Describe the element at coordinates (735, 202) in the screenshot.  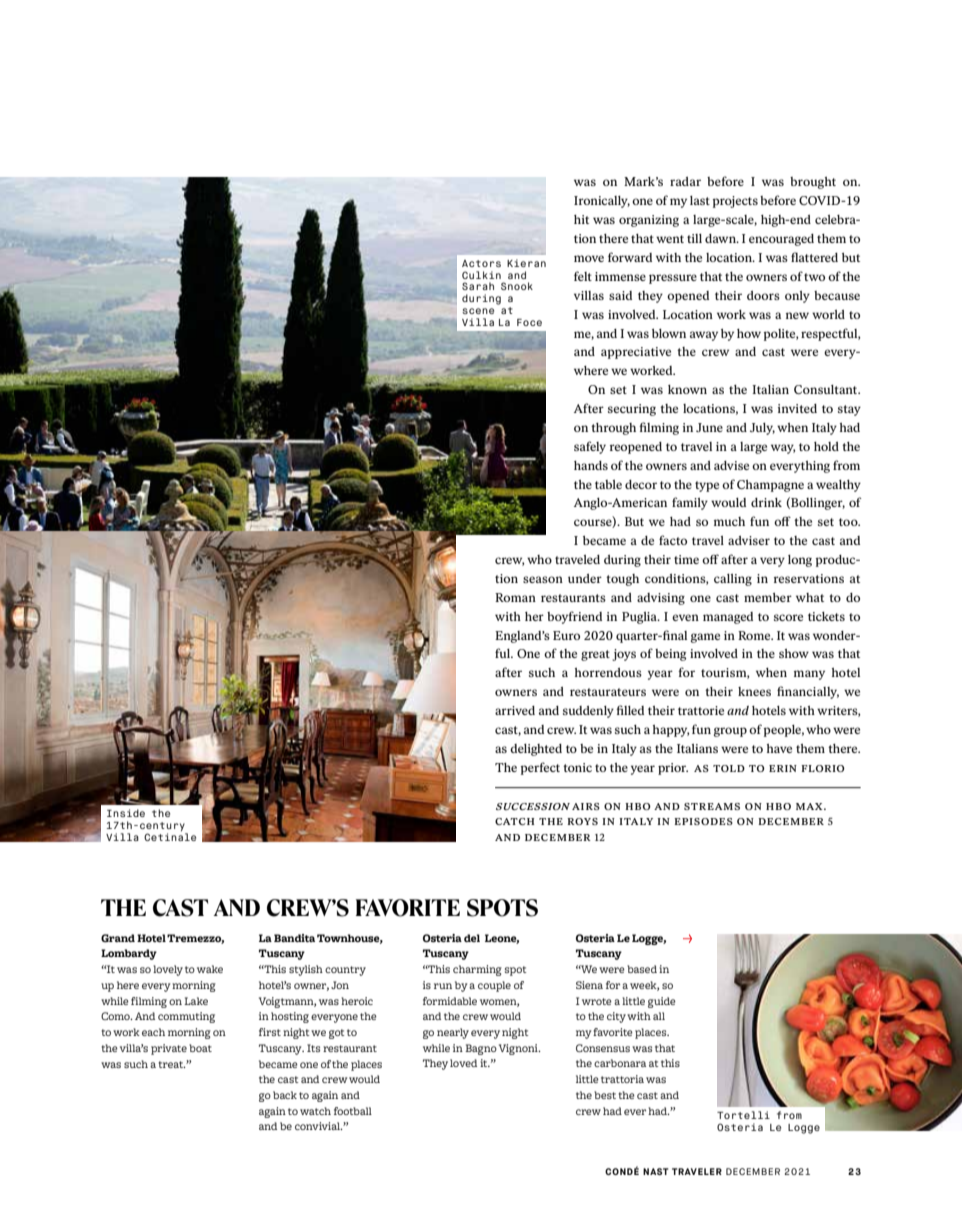
I see `projects` at that location.
